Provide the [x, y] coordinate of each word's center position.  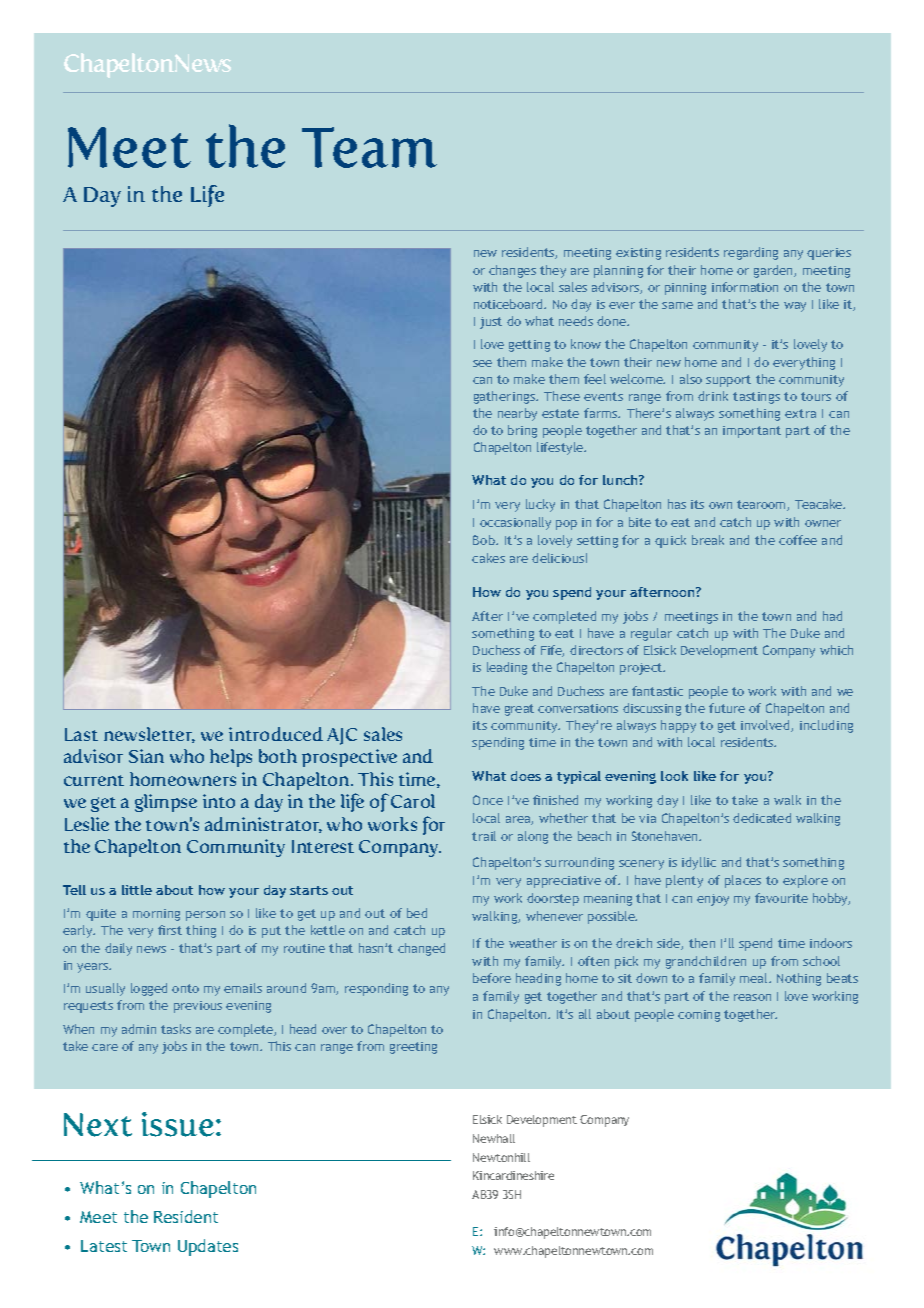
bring [522, 431]
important [752, 432]
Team [369, 147]
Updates [208, 1247]
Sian [146, 756]
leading [507, 668]
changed [421, 949]
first [170, 930]
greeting [413, 1048]
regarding [751, 253]
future [727, 708]
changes [512, 271]
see [482, 363]
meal [755, 978]
